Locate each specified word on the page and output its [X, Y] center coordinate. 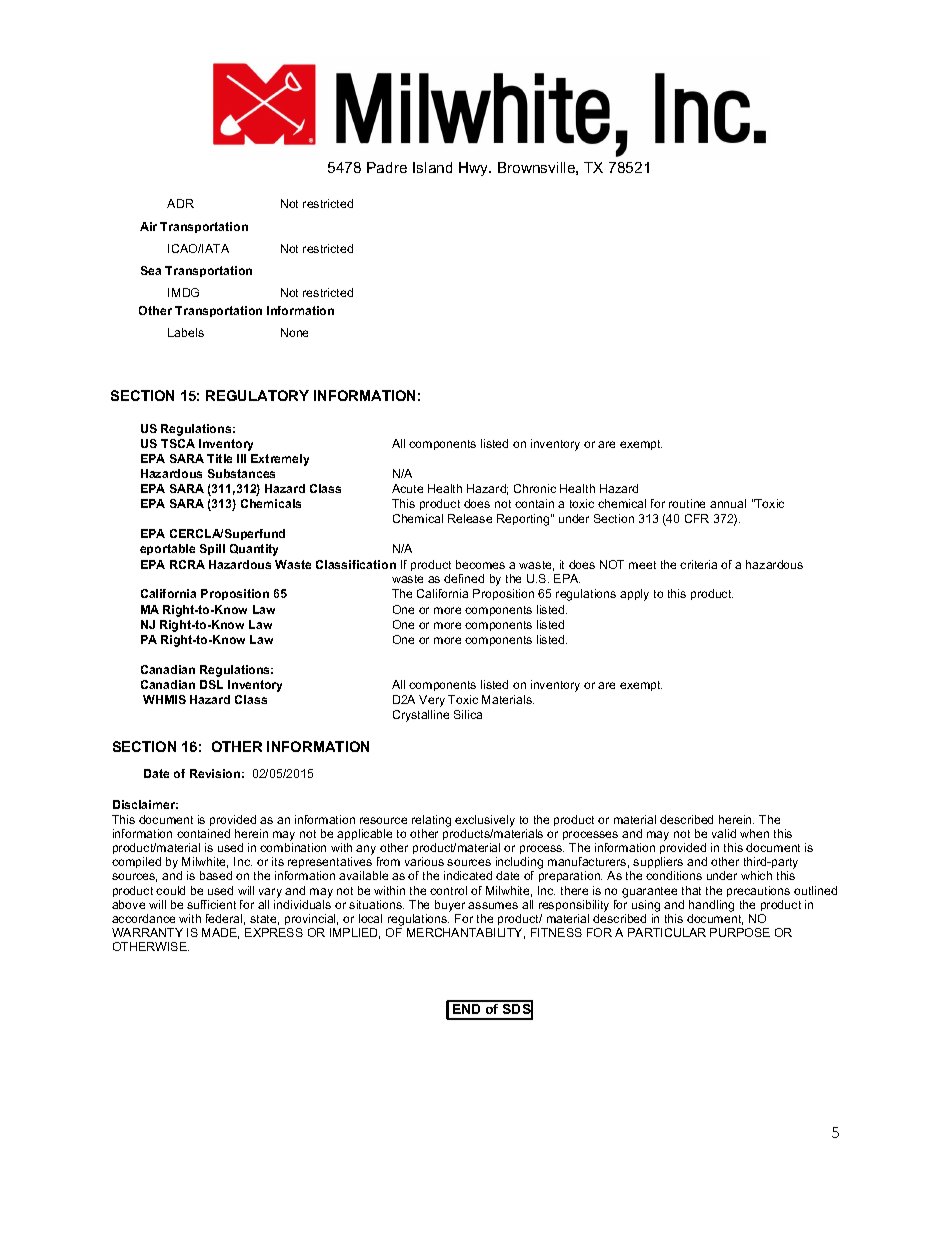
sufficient [211, 904]
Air [148, 226]
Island [432, 167]
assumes [493, 905]
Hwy [475, 169]
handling [711, 906]
